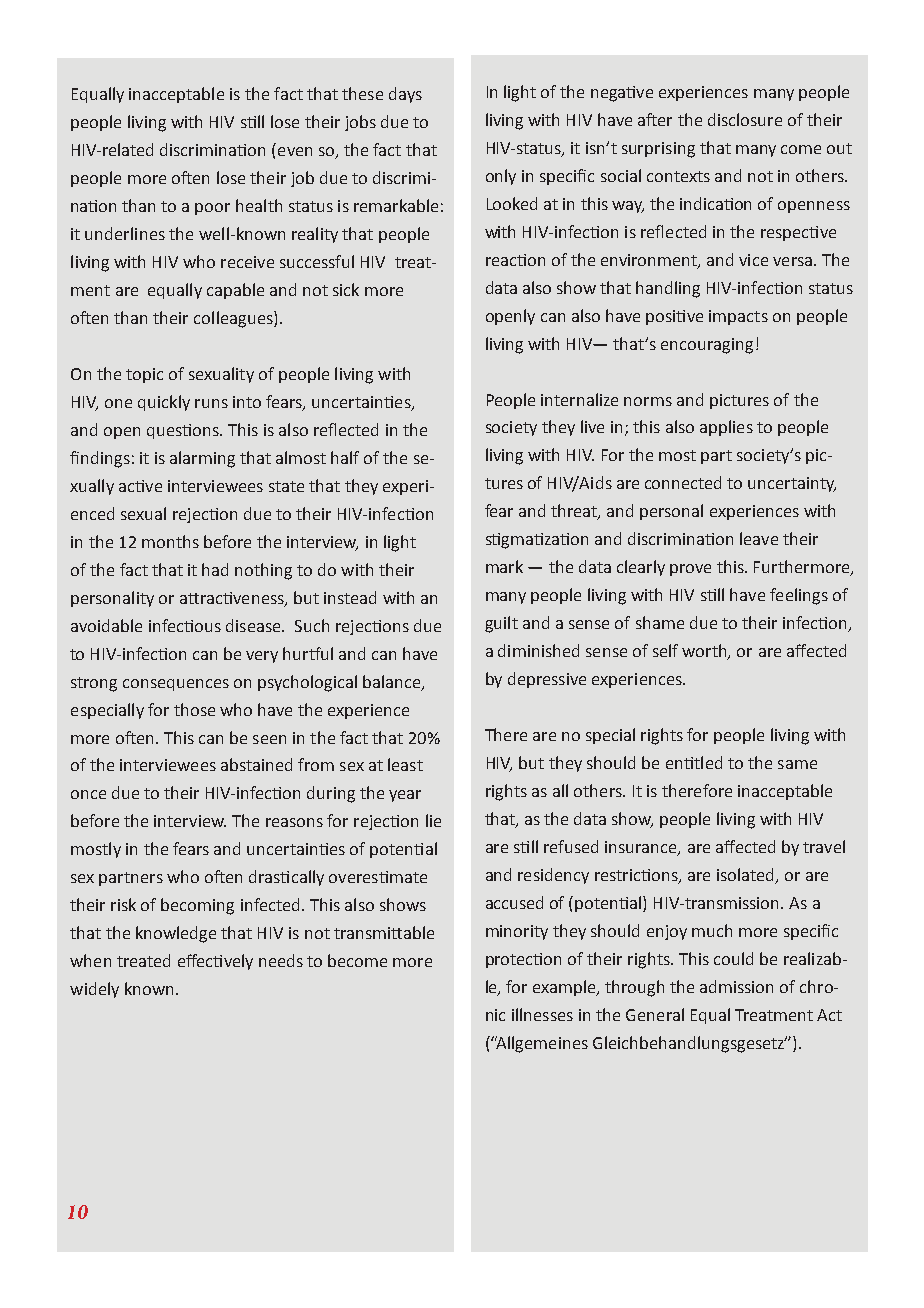 This image has width=924, height=1308. What do you see at coordinates (234, 319) in the image?
I see `colleagues` at bounding box center [234, 319].
